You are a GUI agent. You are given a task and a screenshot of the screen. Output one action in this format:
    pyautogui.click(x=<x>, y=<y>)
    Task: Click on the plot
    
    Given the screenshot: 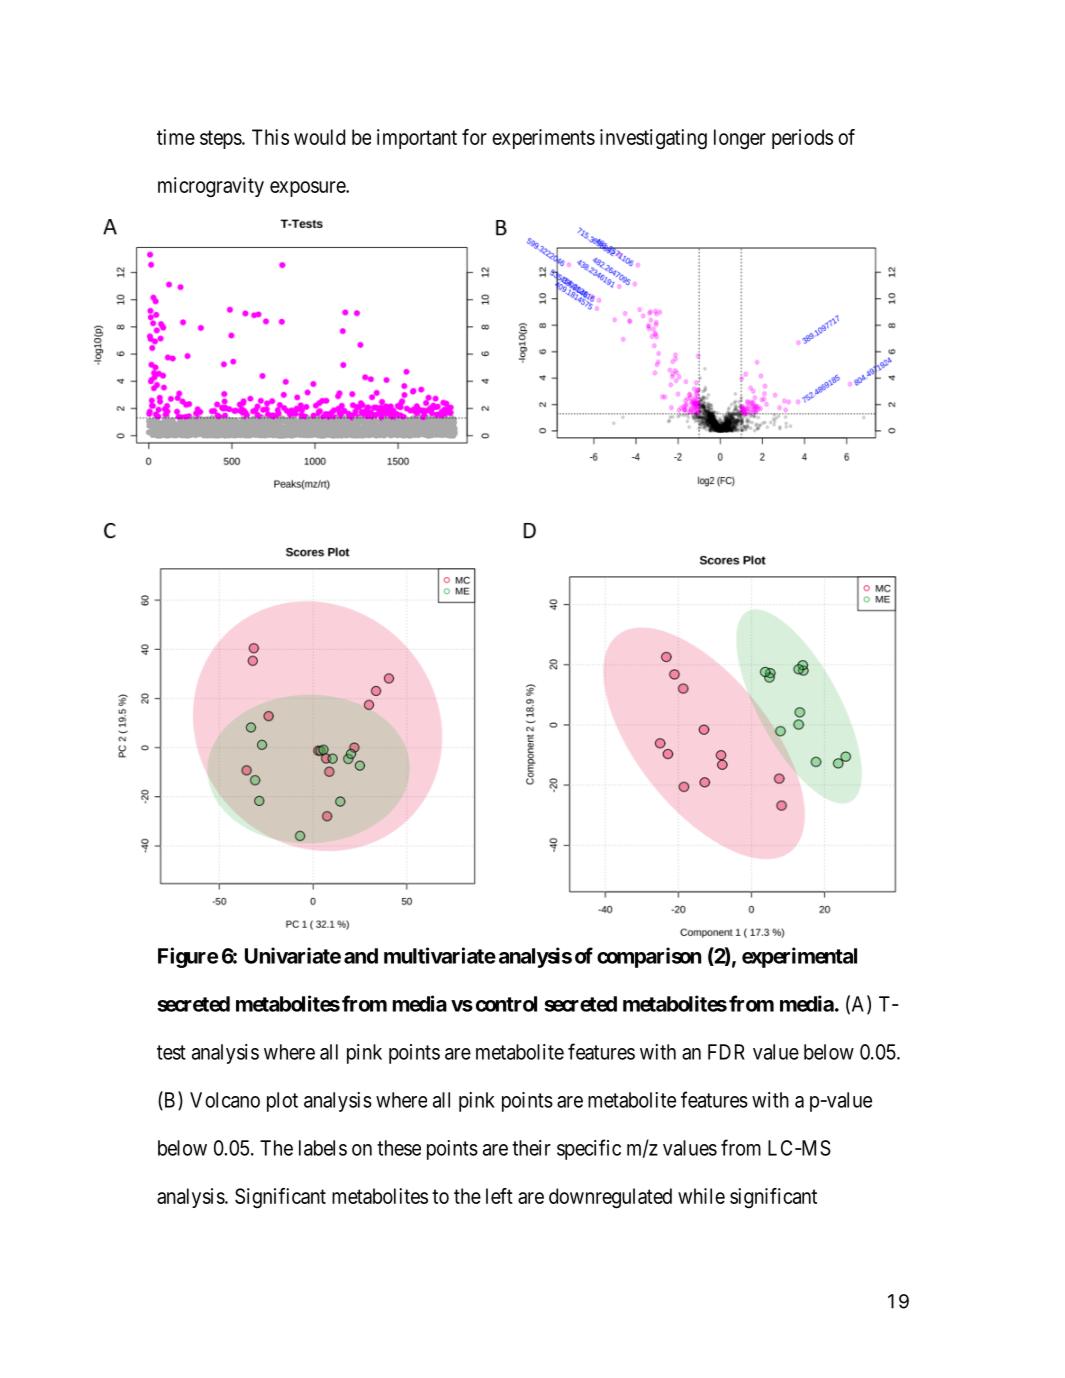 What is the action you would take?
    pyautogui.click(x=282, y=1102)
